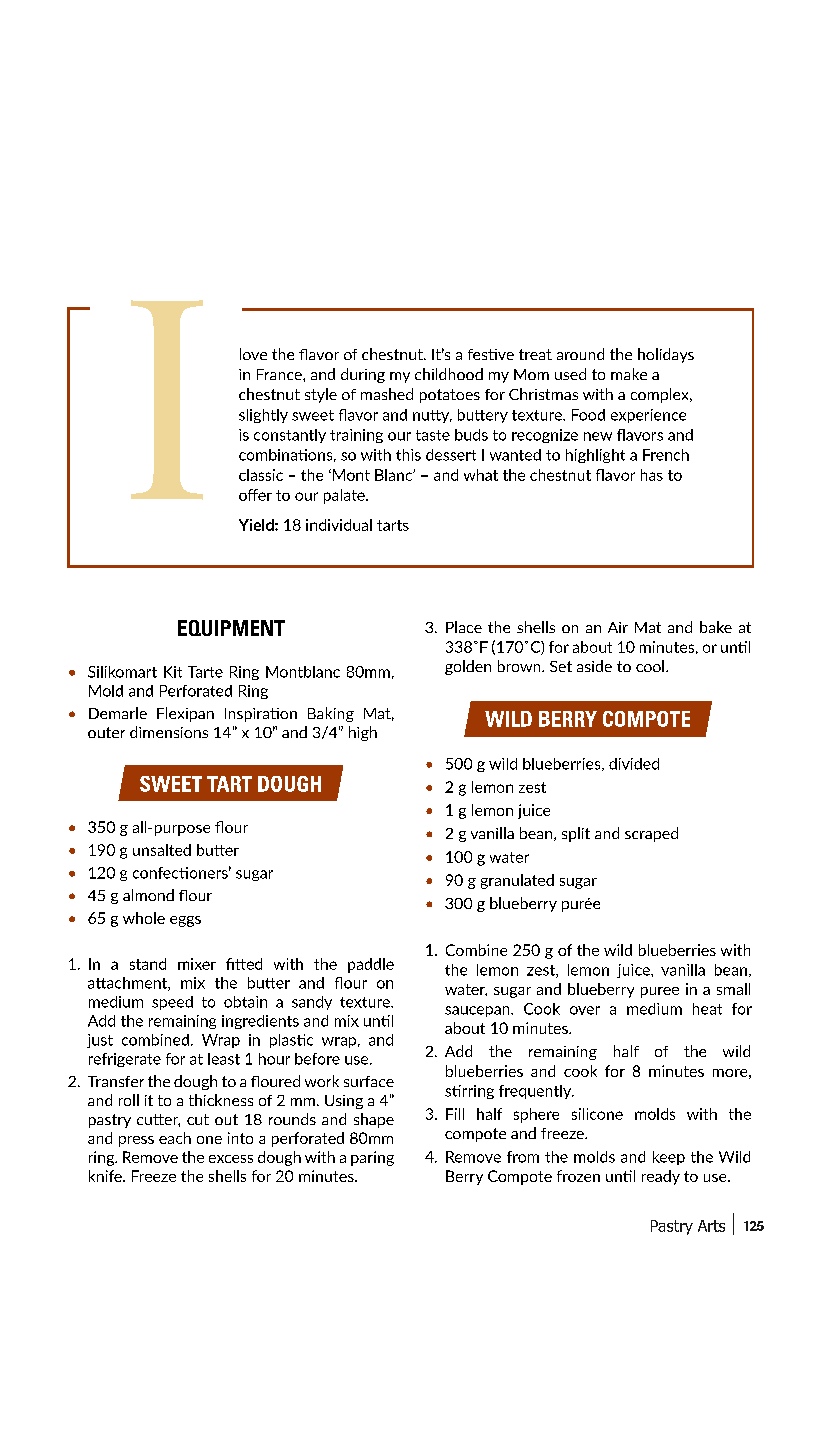  What do you see at coordinates (661, 395) in the image?
I see `complex` at bounding box center [661, 395].
